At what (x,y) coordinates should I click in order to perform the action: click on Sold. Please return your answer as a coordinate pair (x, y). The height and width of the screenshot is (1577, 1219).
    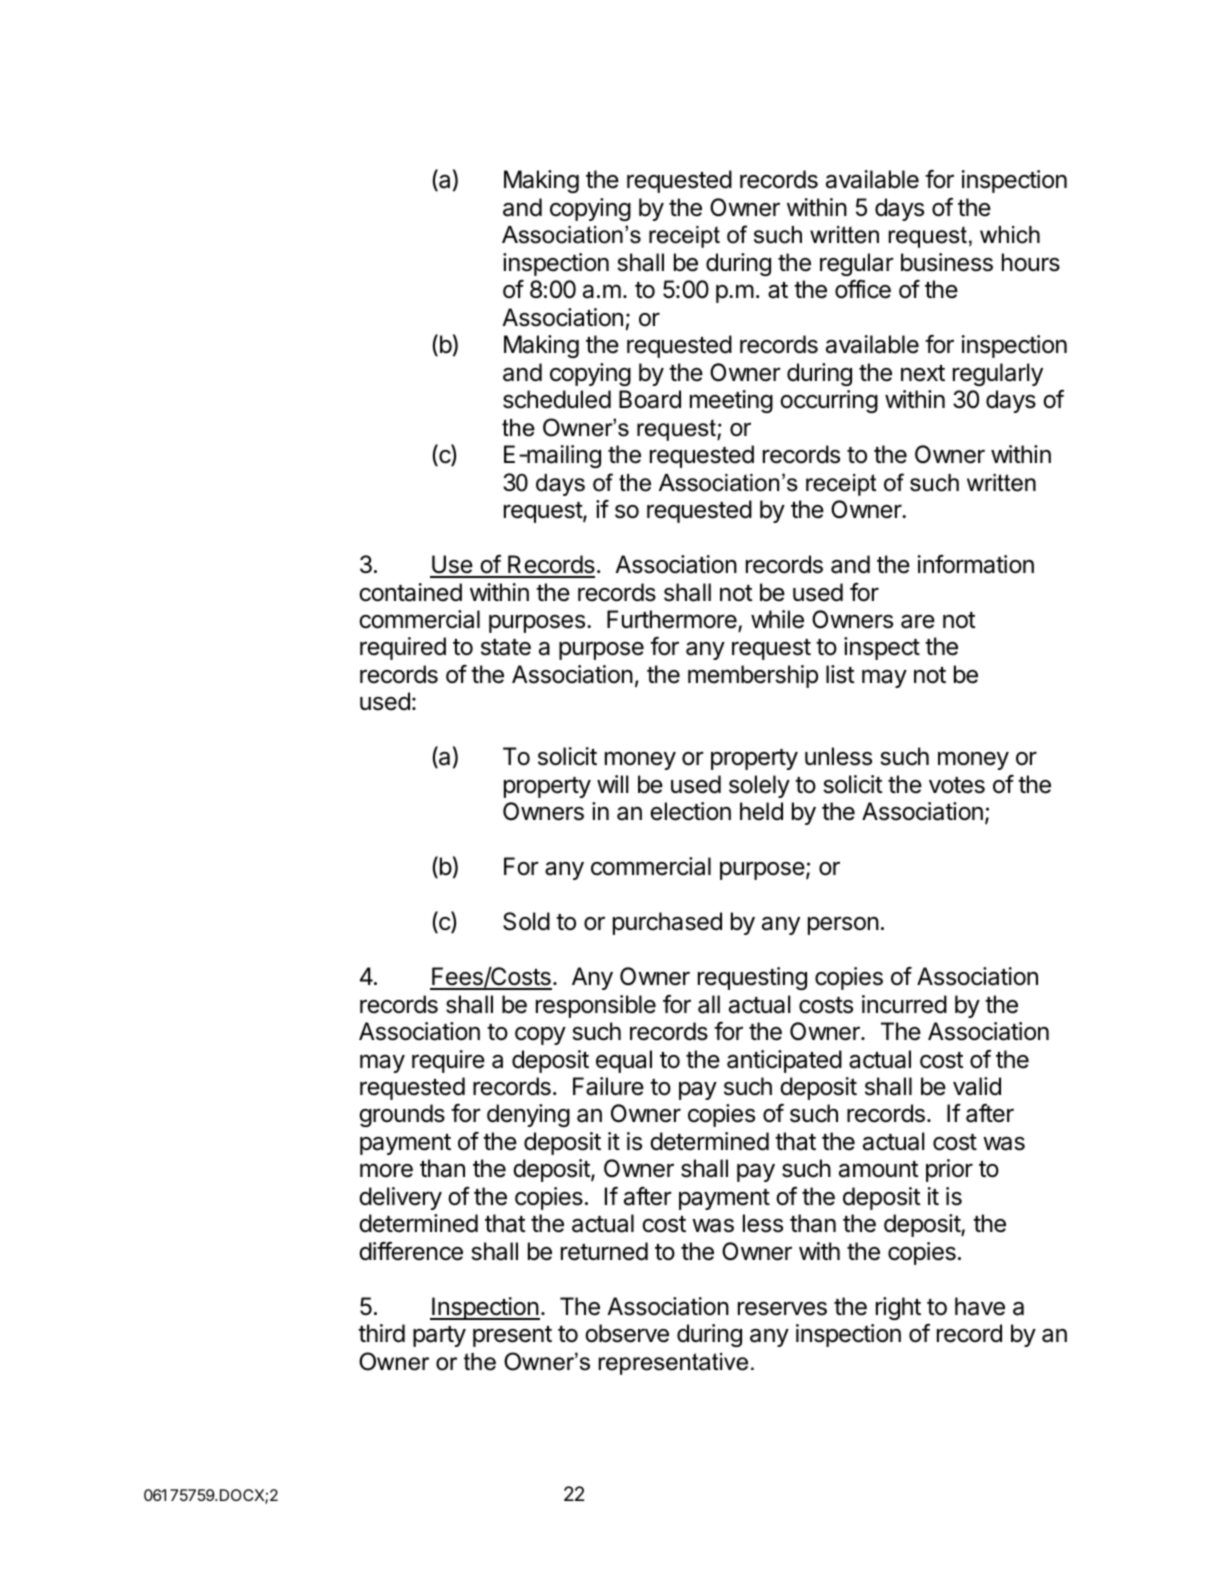
    Looking at the image, I should click on (526, 921).
